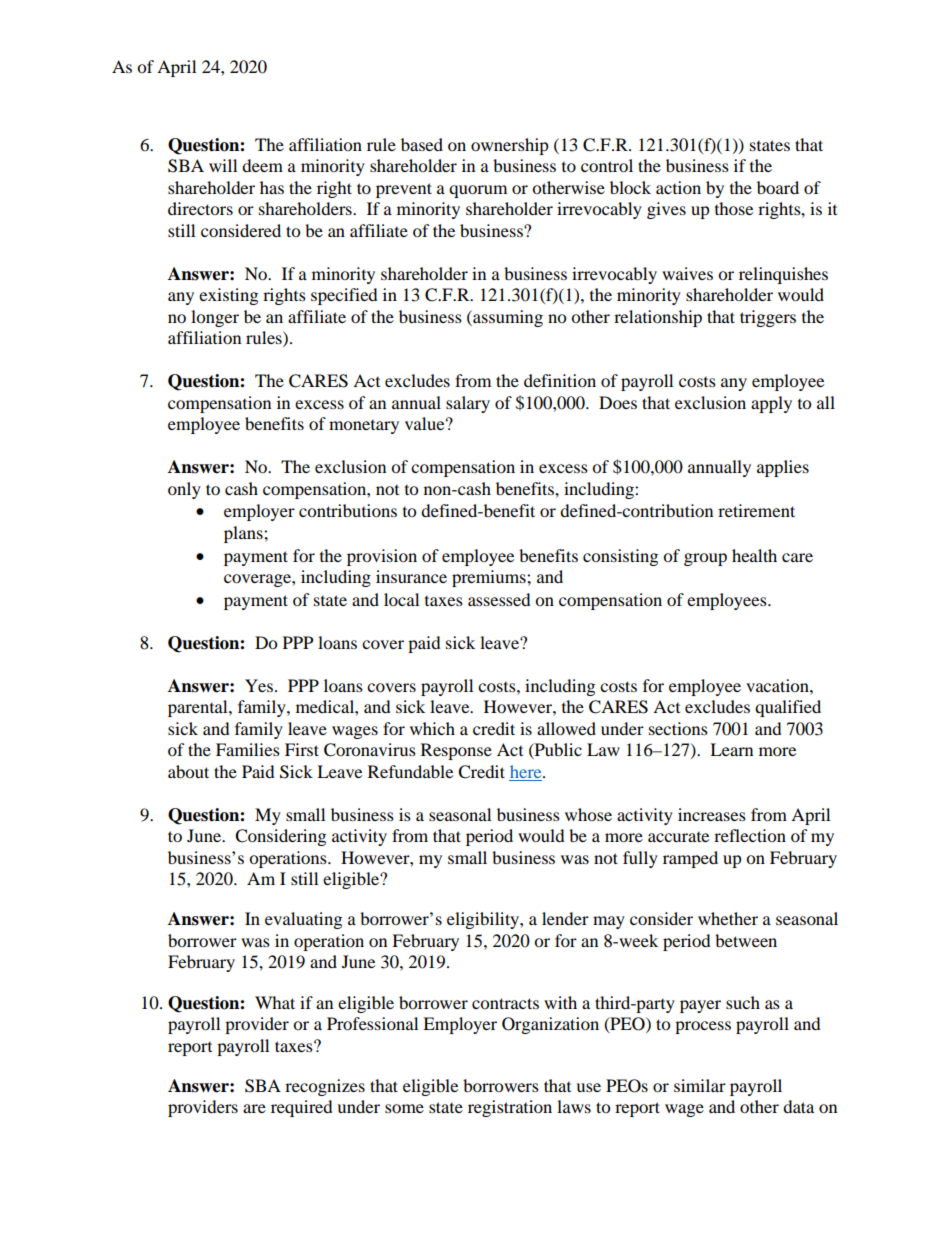 The height and width of the image is (1233, 952). I want to click on salary, so click(468, 404).
